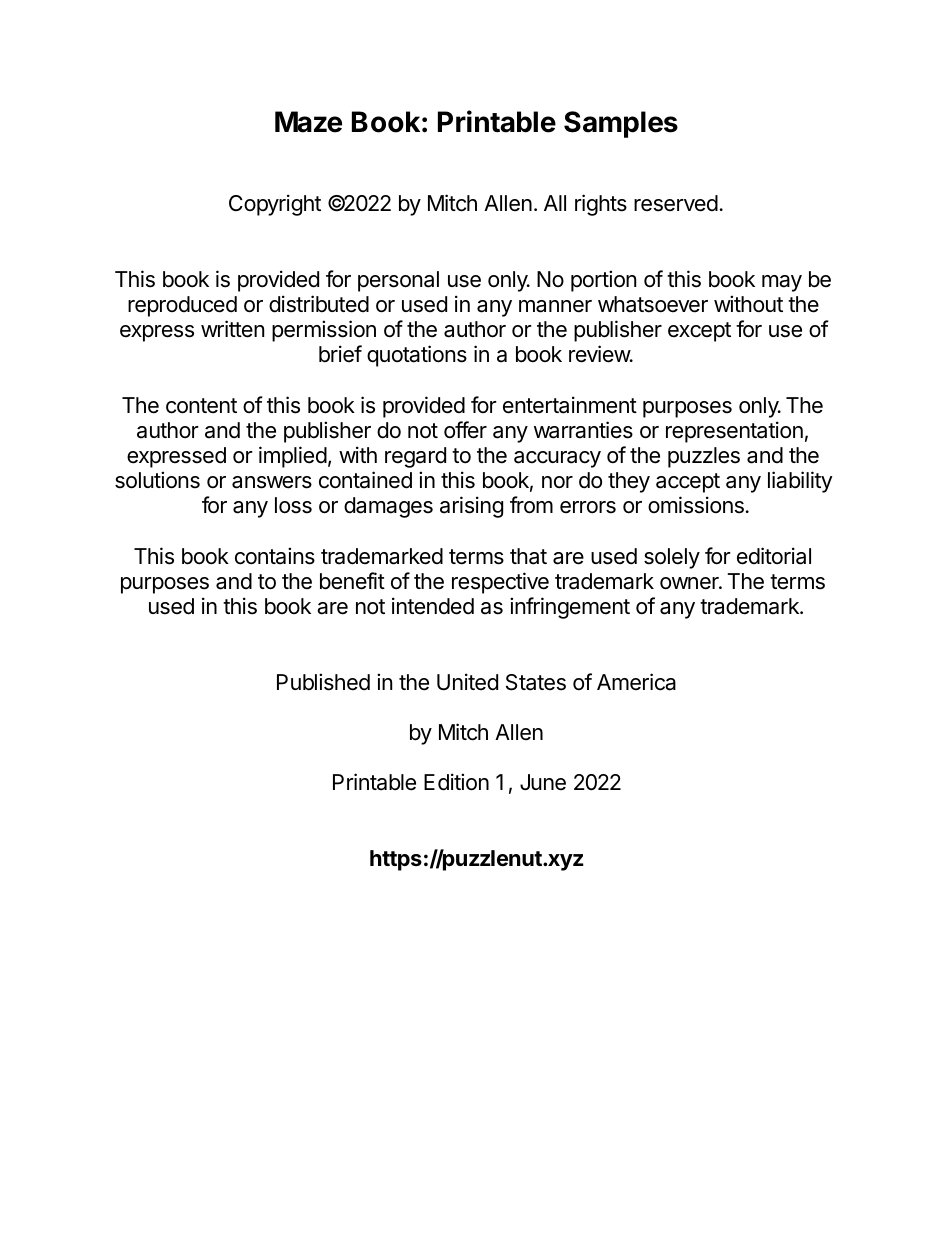 The image size is (952, 1233). What do you see at coordinates (676, 203) in the screenshot?
I see `reserved` at bounding box center [676, 203].
